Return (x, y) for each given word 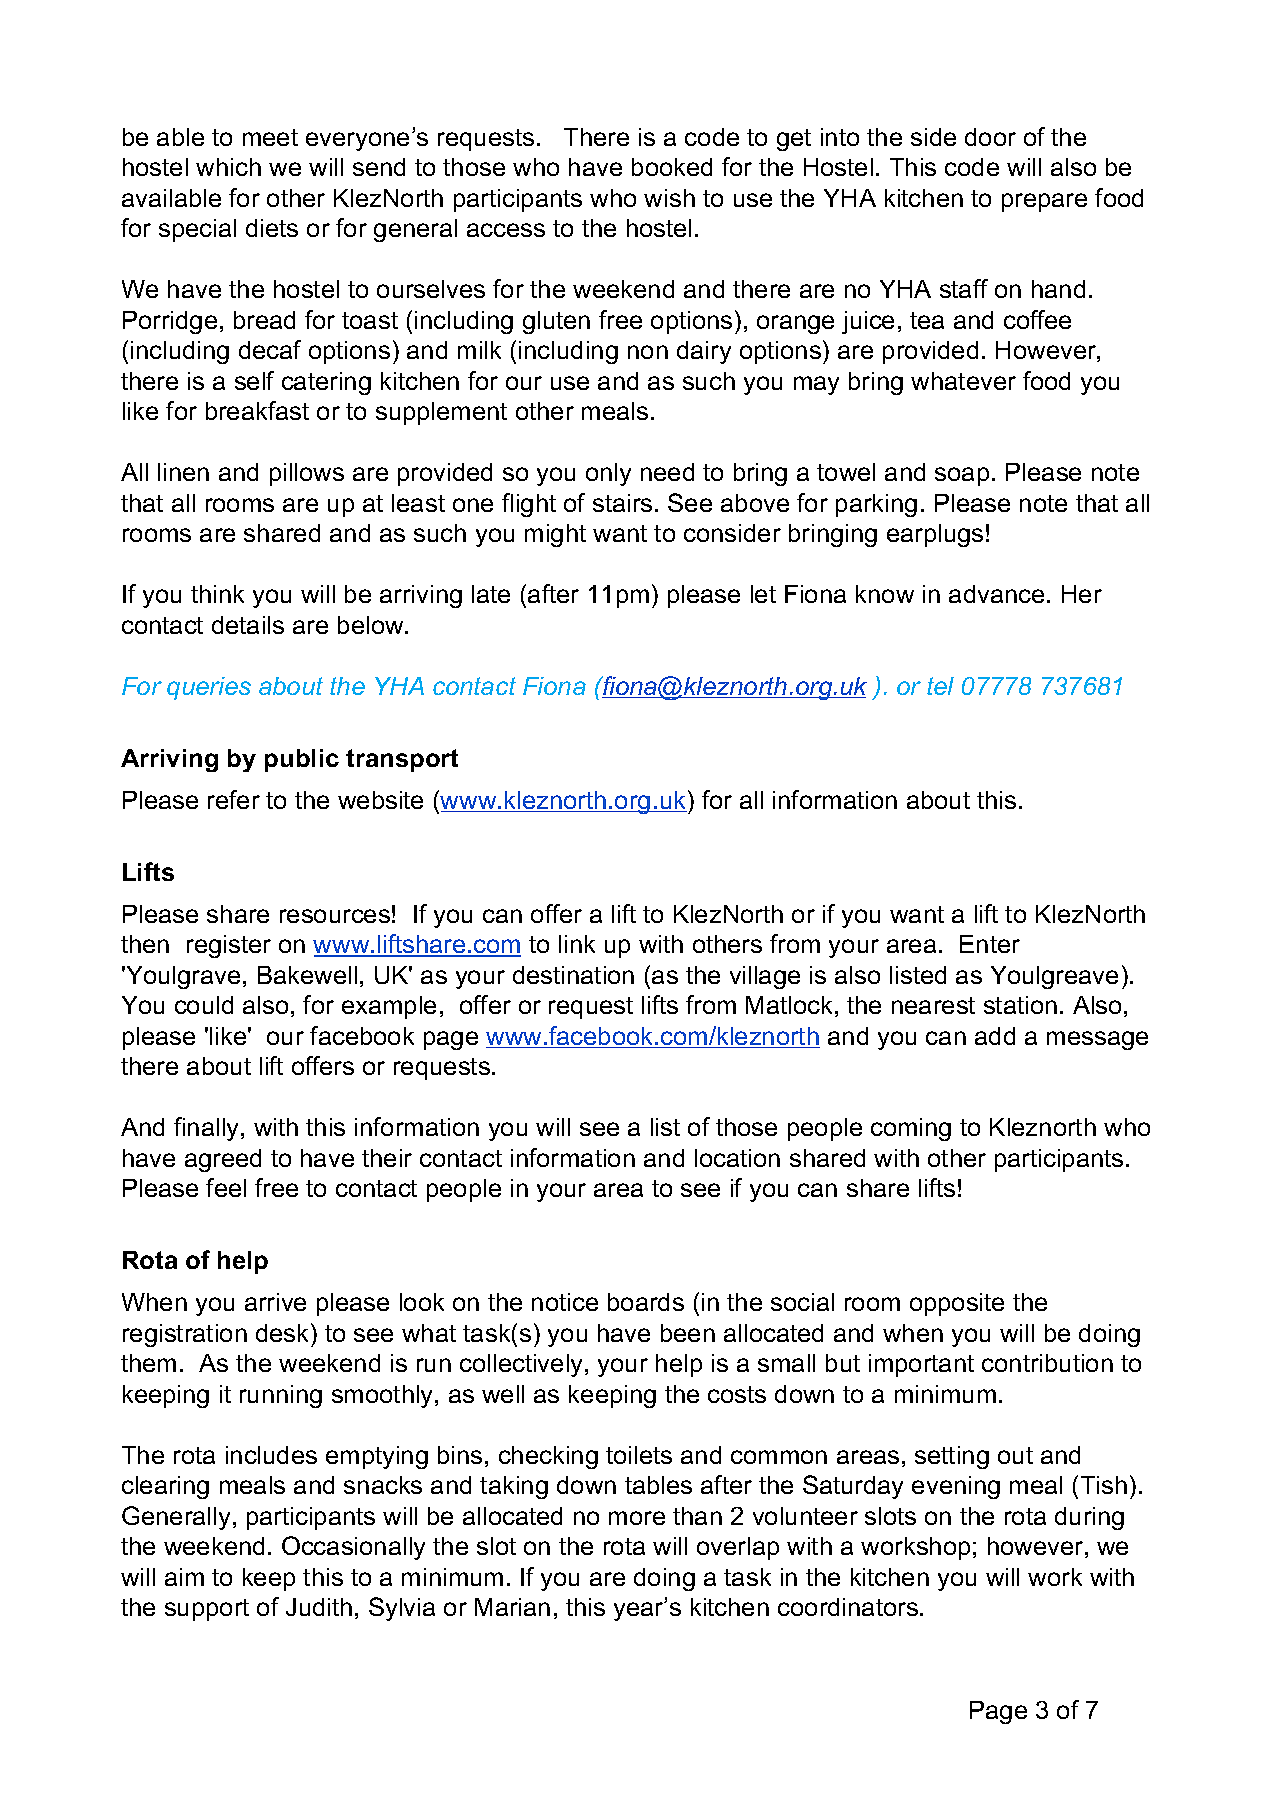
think (217, 594)
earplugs (935, 535)
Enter (990, 944)
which (228, 167)
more (637, 1518)
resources (335, 916)
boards (646, 1302)
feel (226, 1187)
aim (184, 1577)
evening (956, 1487)
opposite (957, 1304)
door (990, 137)
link (577, 944)
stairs (622, 503)
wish (669, 198)
